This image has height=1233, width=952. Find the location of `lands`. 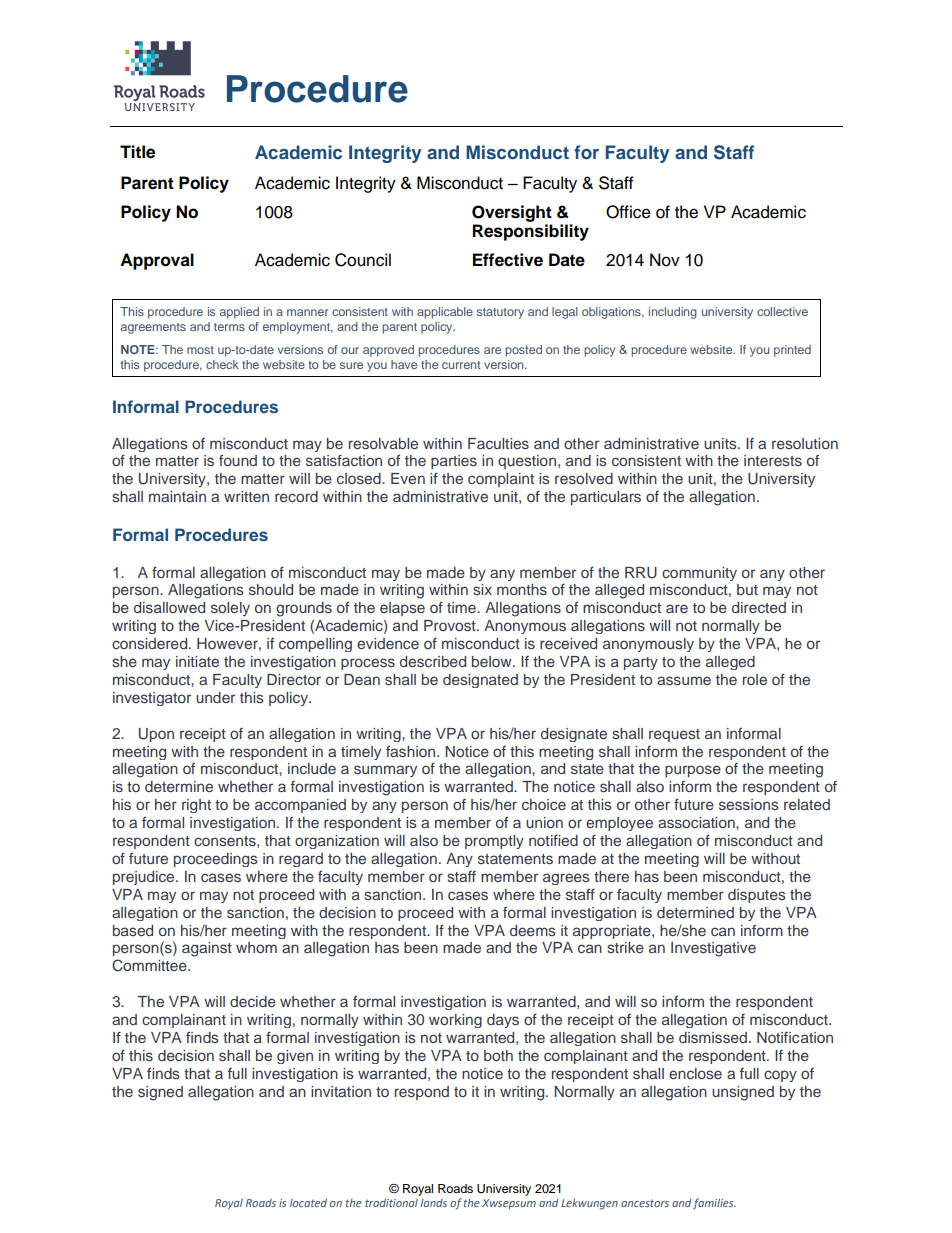

lands is located at coordinates (434, 1203).
